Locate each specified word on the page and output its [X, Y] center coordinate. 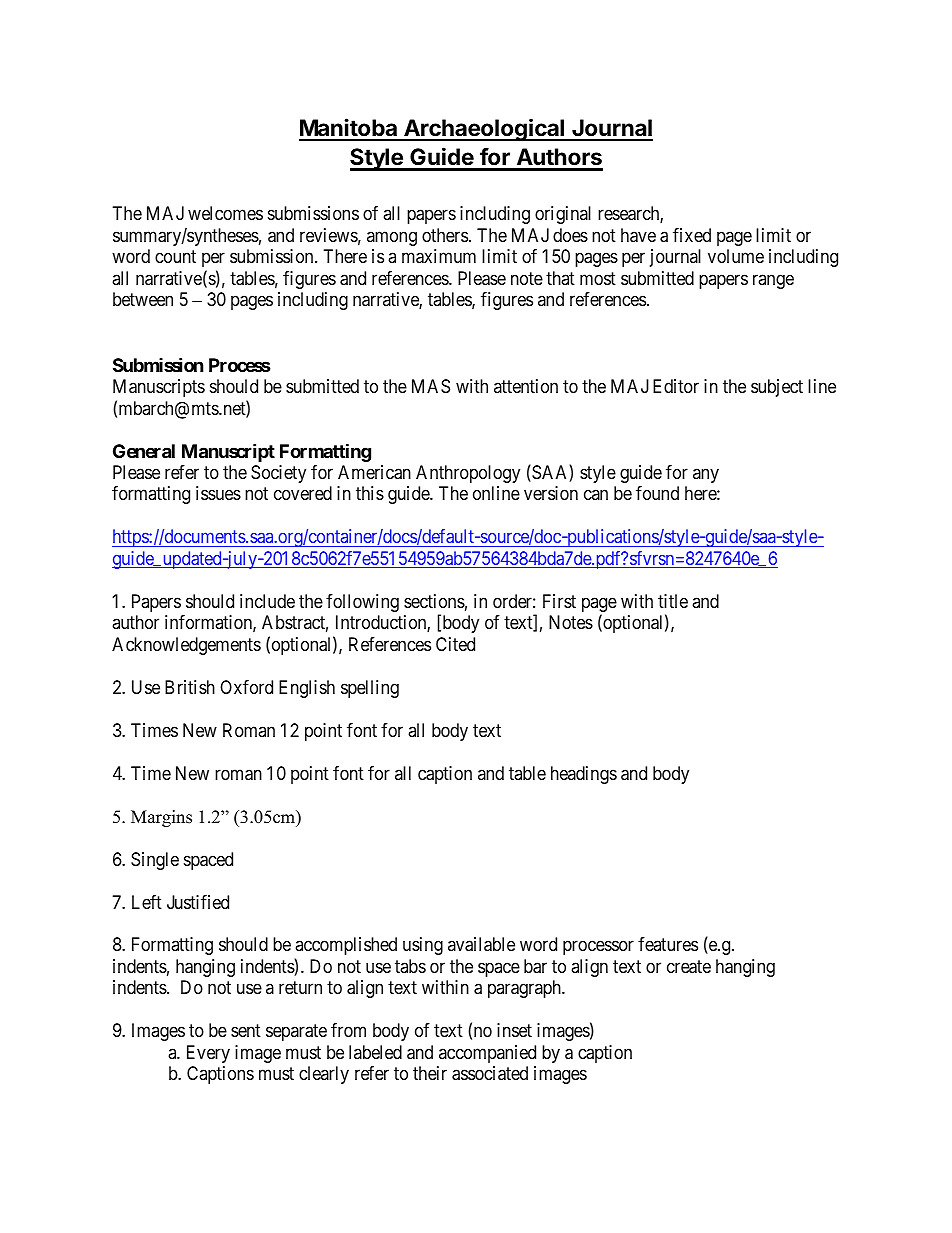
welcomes [225, 213]
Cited [455, 644]
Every [208, 1054]
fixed [692, 235]
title [673, 601]
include [267, 601]
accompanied [487, 1054]
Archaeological [484, 129]
